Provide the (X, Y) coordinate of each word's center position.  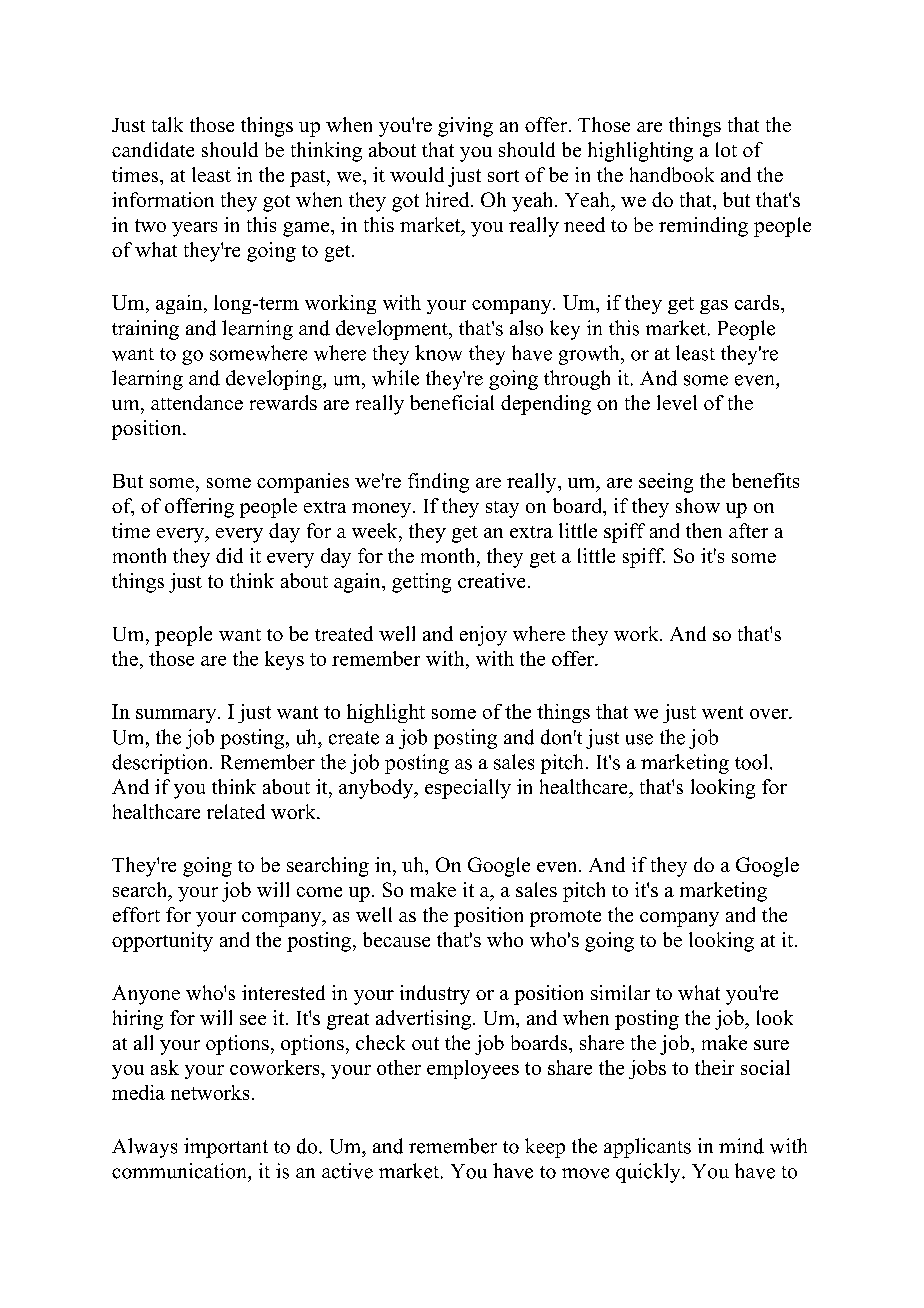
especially (468, 789)
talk (167, 124)
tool (751, 762)
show (698, 505)
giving (465, 127)
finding (438, 483)
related (236, 811)
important (226, 1148)
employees (473, 1069)
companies (303, 483)
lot (726, 149)
